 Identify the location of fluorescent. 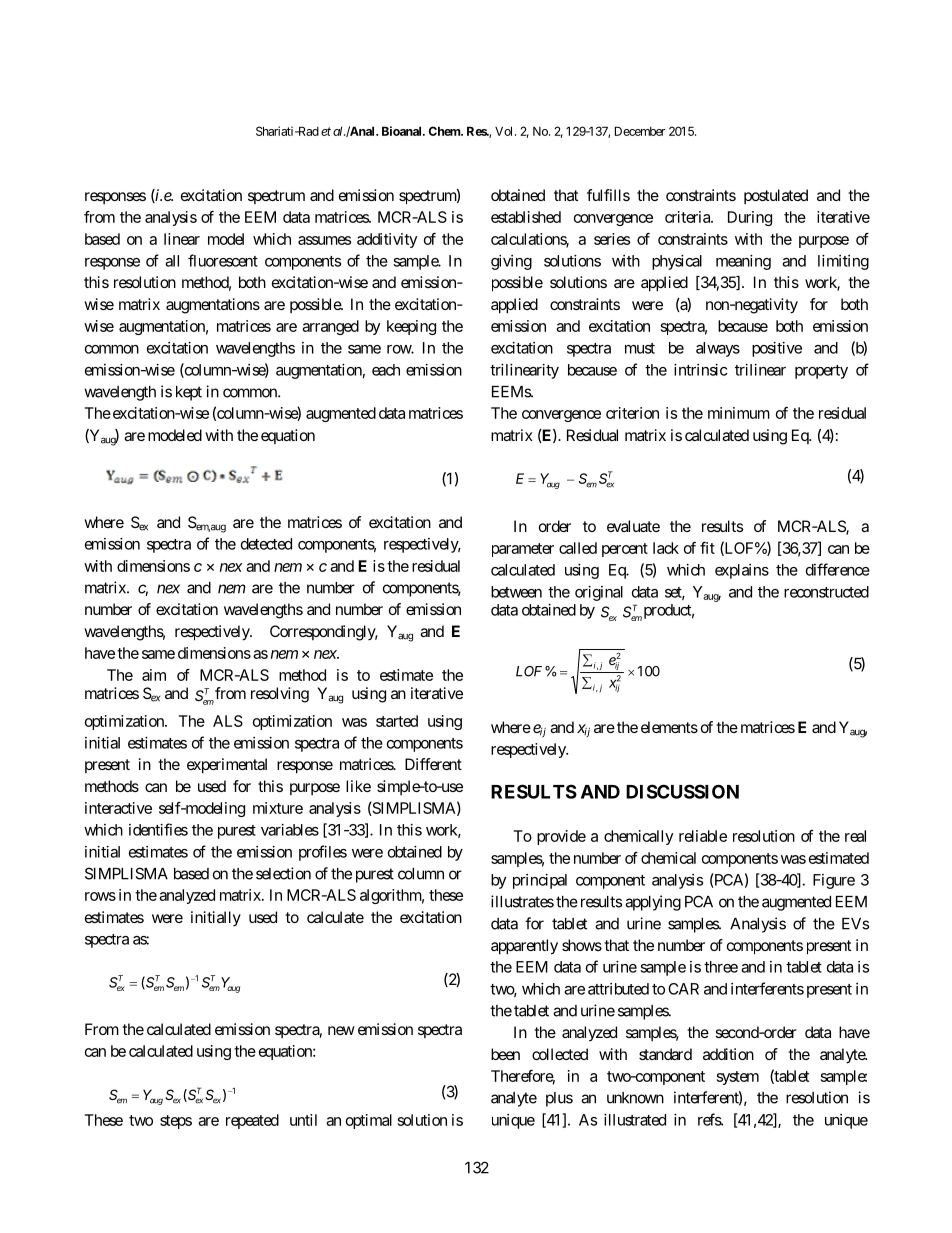
(223, 260).
